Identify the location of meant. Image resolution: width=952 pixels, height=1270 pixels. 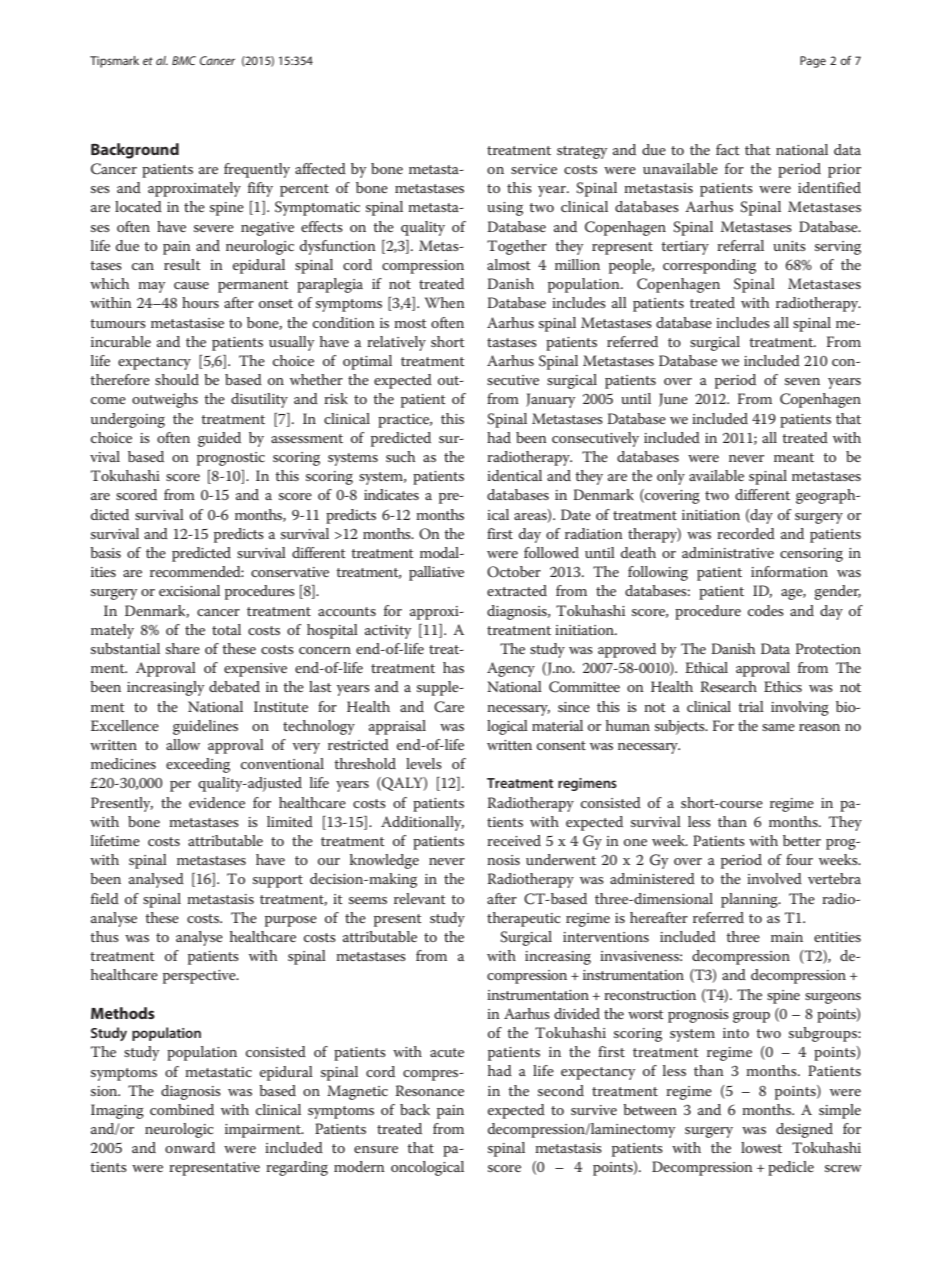
(794, 457).
